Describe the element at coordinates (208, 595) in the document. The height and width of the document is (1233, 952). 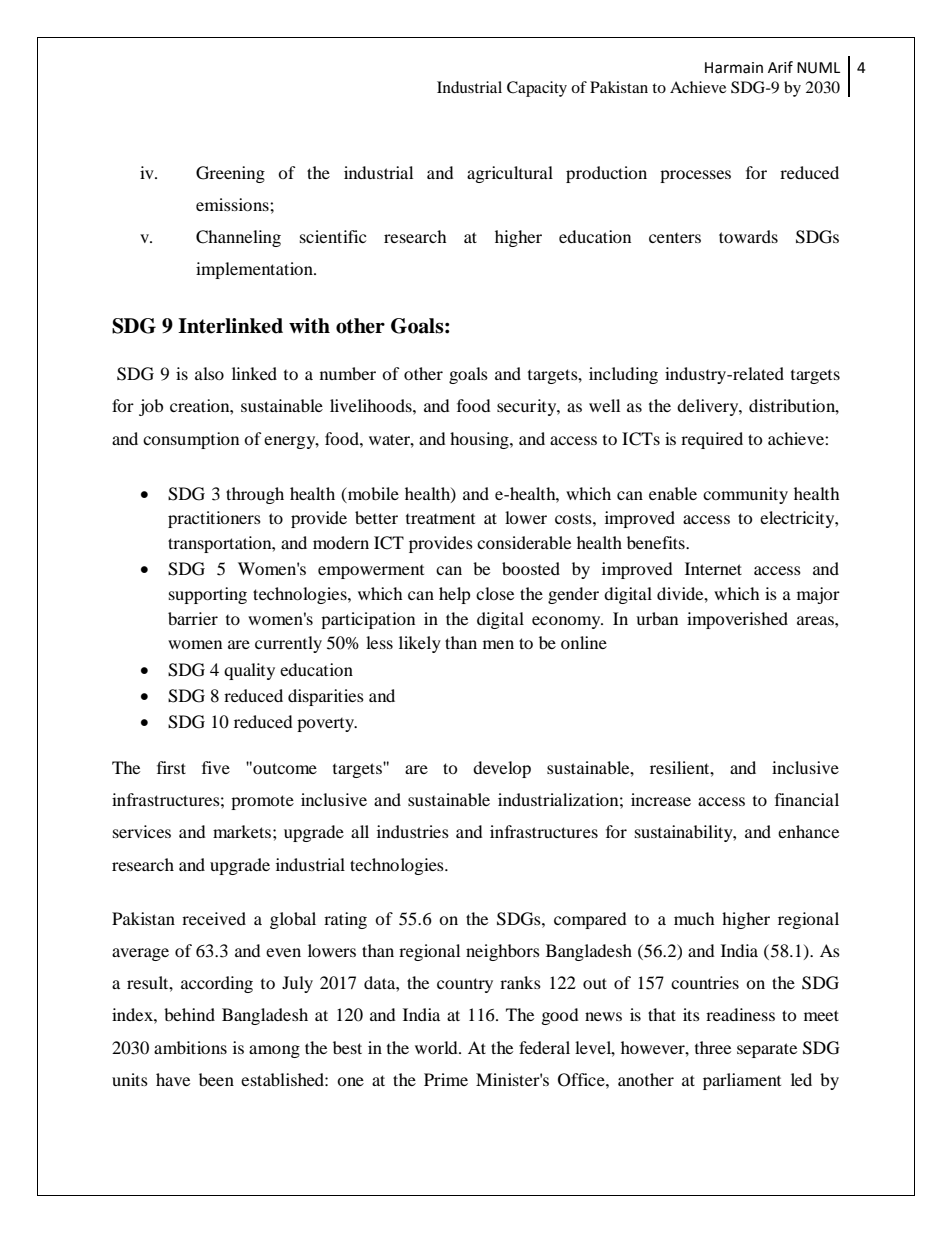
I see `supporting` at that location.
